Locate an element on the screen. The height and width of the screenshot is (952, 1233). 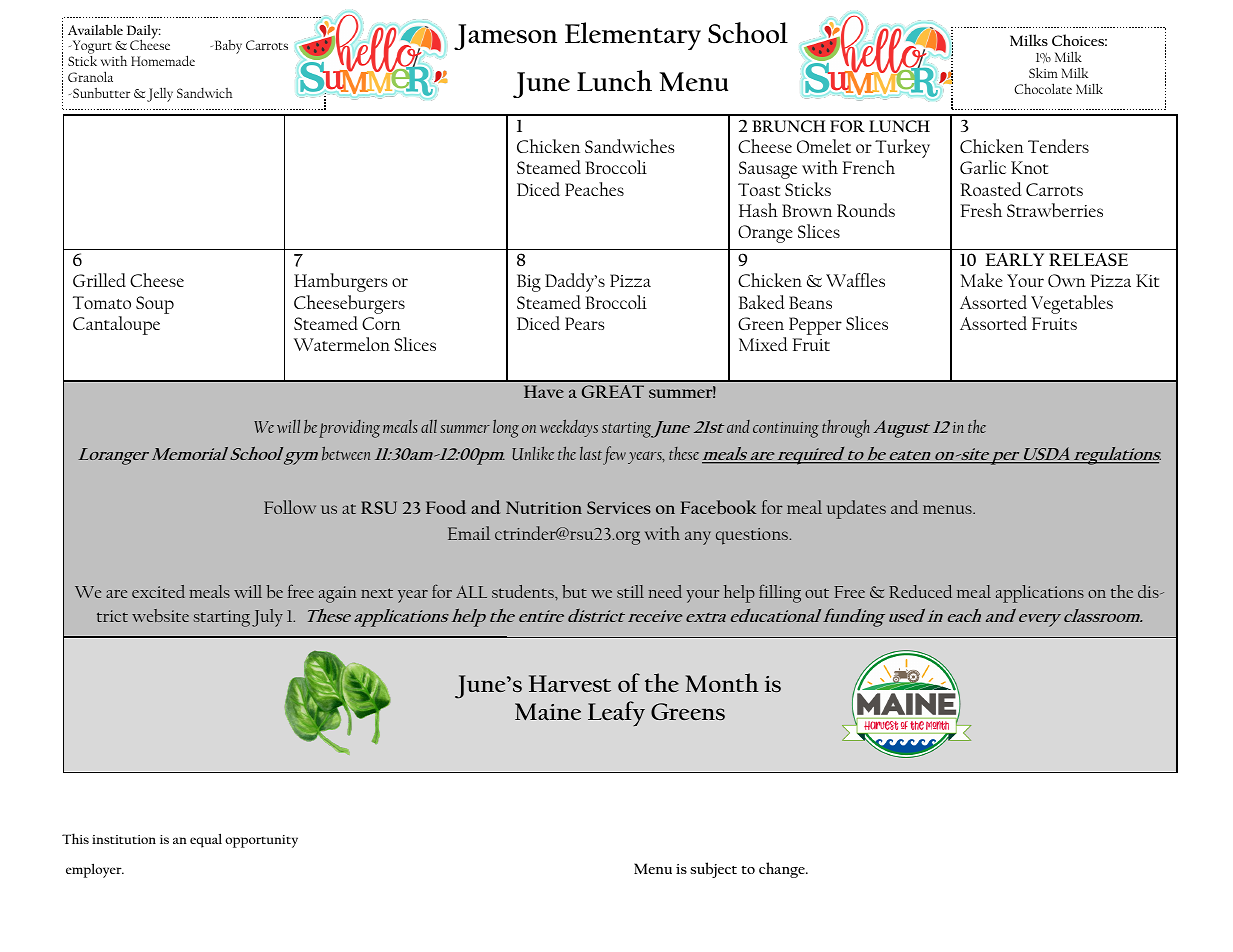
Elementary is located at coordinates (633, 36).
